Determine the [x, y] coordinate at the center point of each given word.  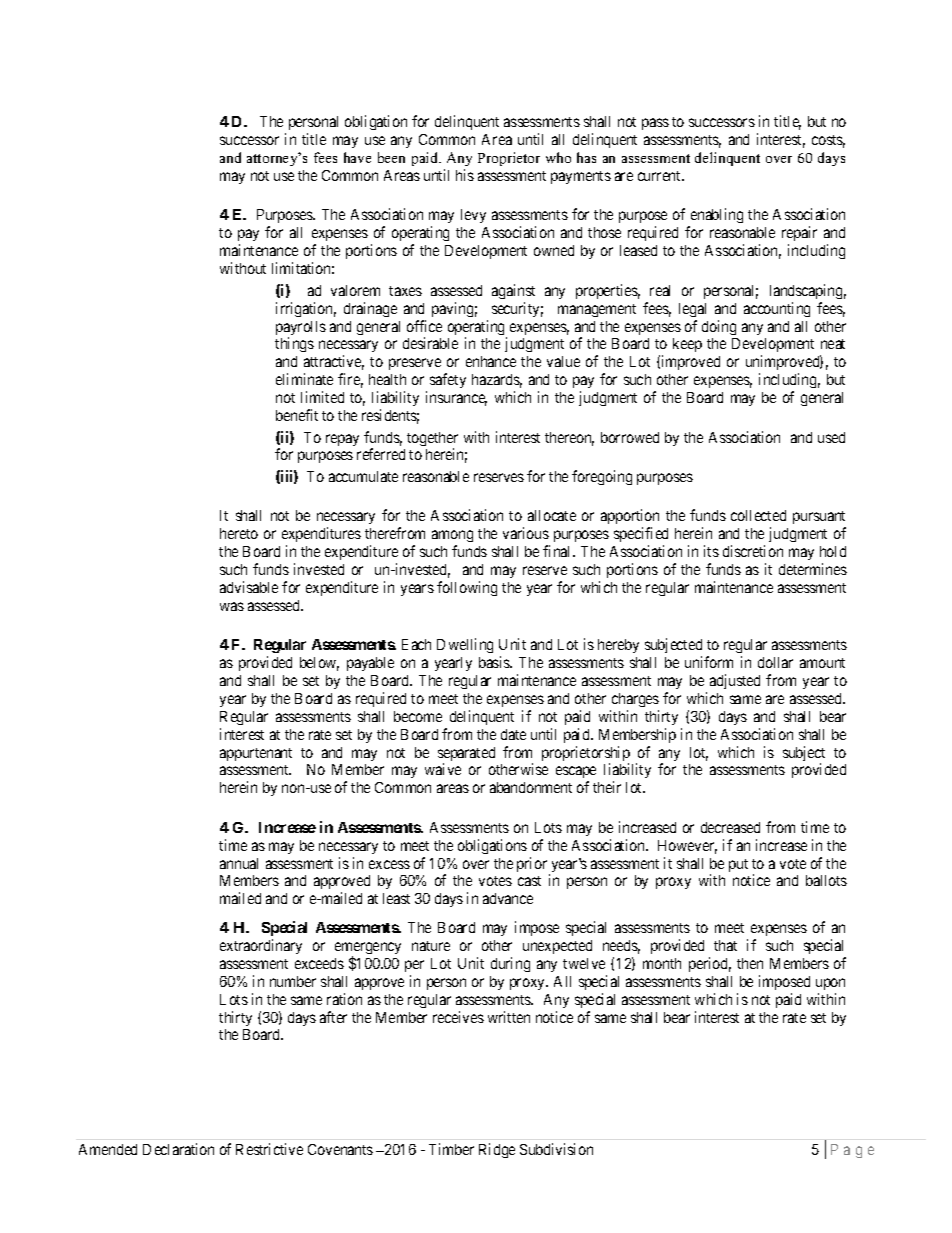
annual [239, 863]
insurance [456, 398]
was [232, 606]
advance [508, 898]
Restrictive [269, 1149]
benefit [297, 415]
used [831, 437]
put [738, 865]
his [465, 175]
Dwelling [465, 645]
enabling [715, 217]
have [357, 157]
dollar [775, 662]
